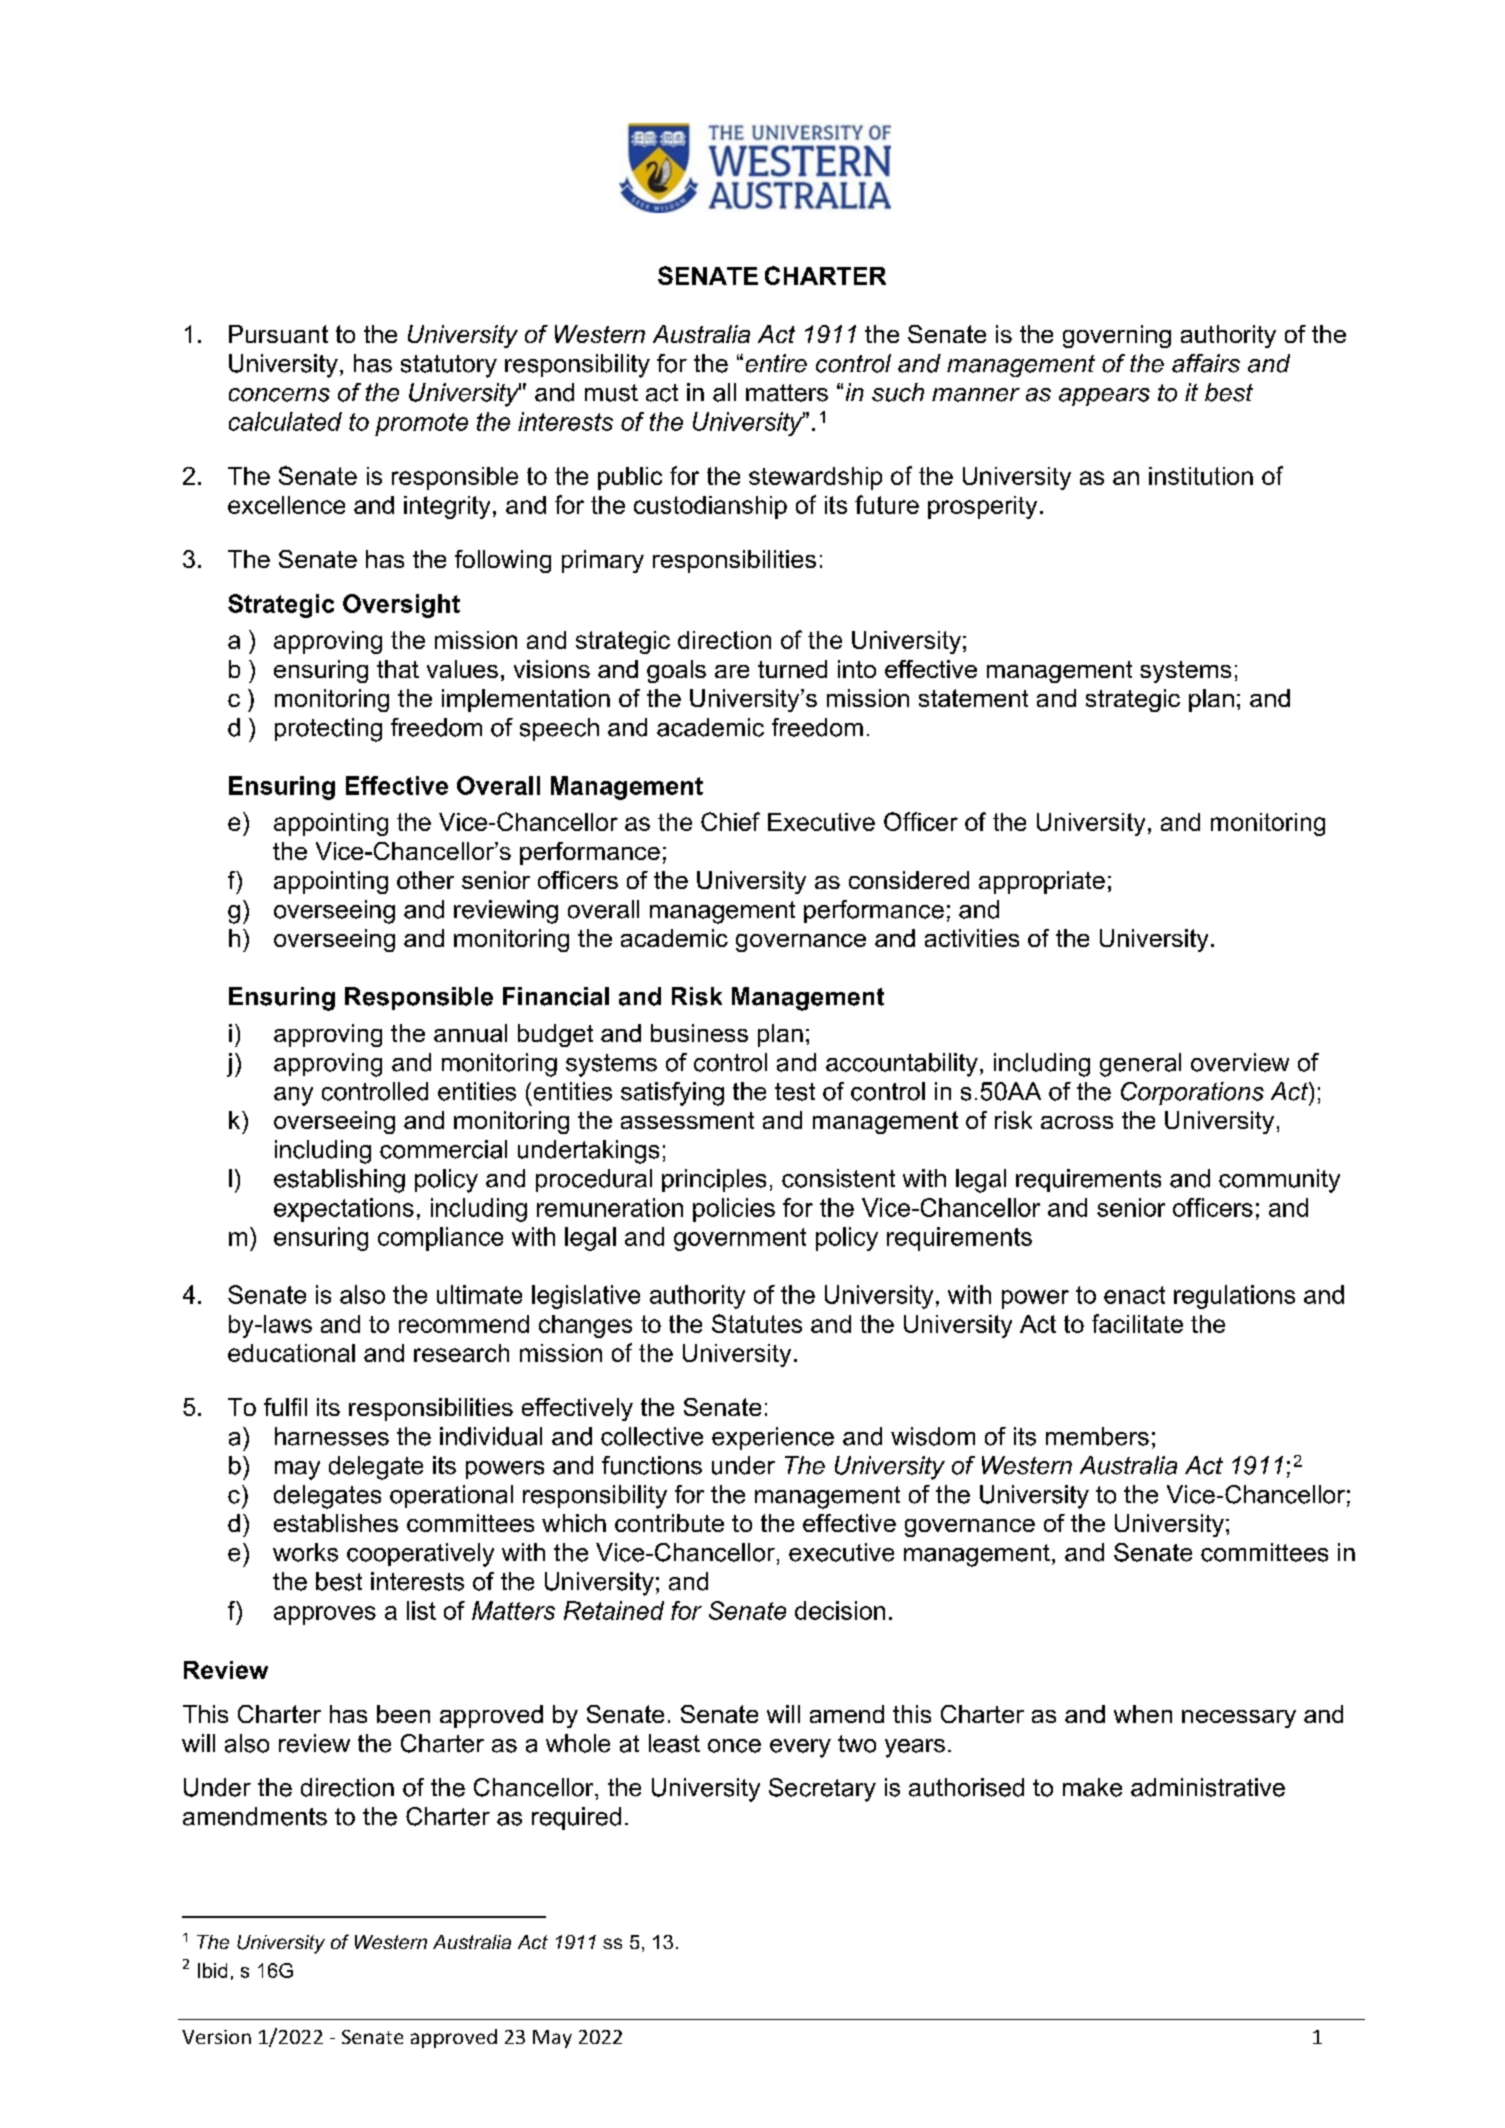 The width and height of the image is (1505, 2128). Describe the element at coordinates (212, 1970) in the image. I see `Ibid` at that location.
